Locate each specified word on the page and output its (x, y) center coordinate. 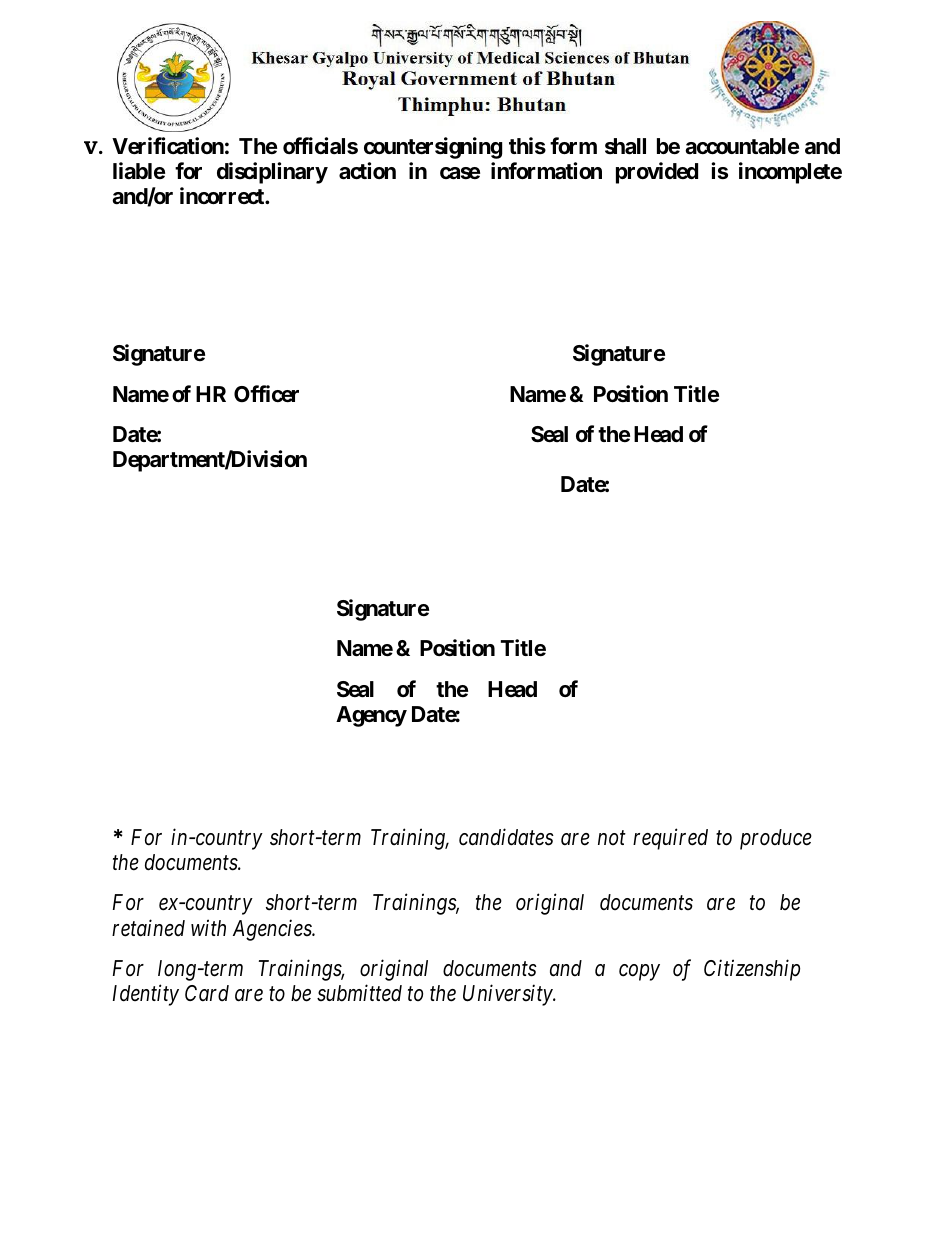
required (670, 839)
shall (625, 146)
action (367, 171)
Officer (266, 394)
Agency (371, 716)
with (208, 927)
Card (207, 993)
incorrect (223, 196)
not (612, 838)
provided (657, 173)
